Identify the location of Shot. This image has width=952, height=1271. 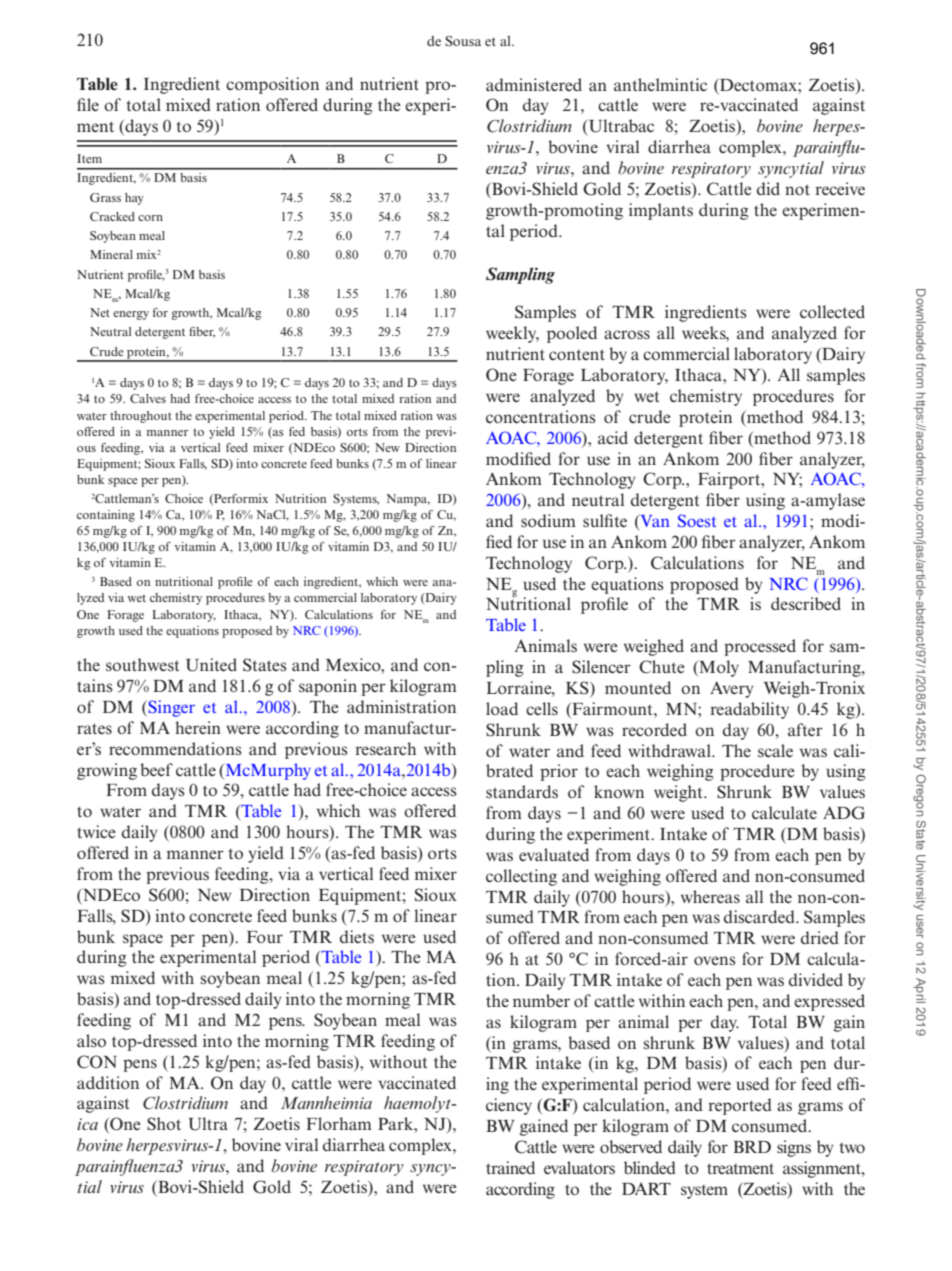
(164, 1124).
